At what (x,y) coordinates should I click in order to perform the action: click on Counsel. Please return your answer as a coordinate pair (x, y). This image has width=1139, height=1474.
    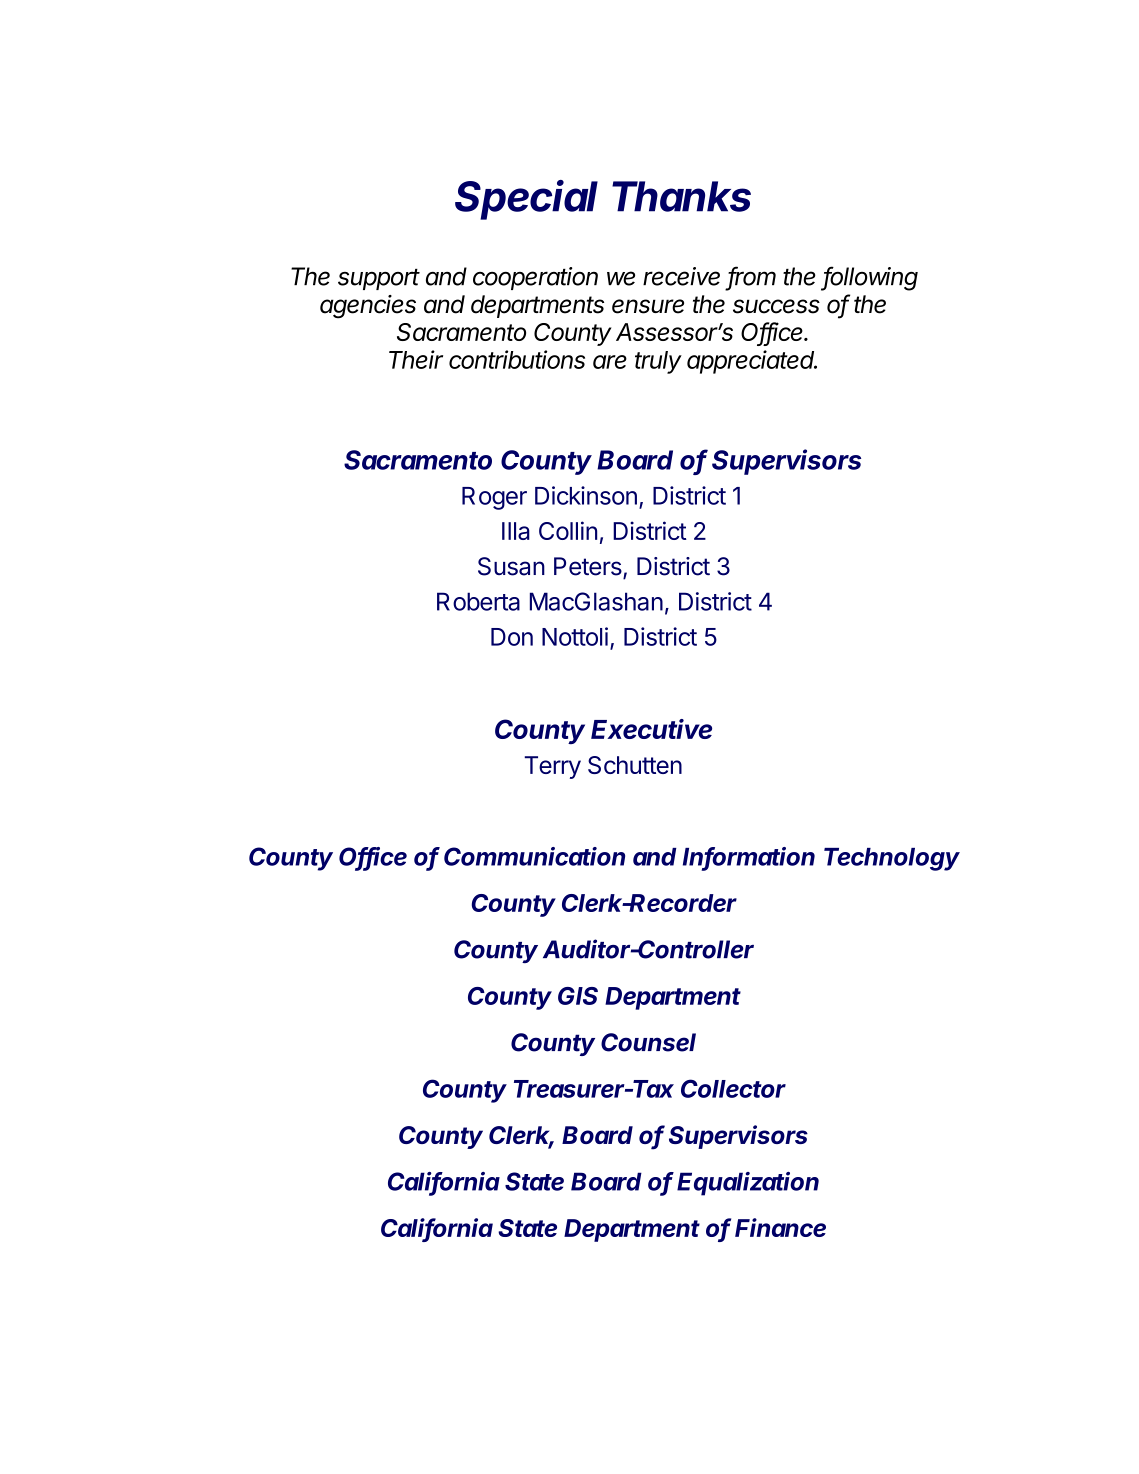
    Looking at the image, I should click on (648, 1042).
